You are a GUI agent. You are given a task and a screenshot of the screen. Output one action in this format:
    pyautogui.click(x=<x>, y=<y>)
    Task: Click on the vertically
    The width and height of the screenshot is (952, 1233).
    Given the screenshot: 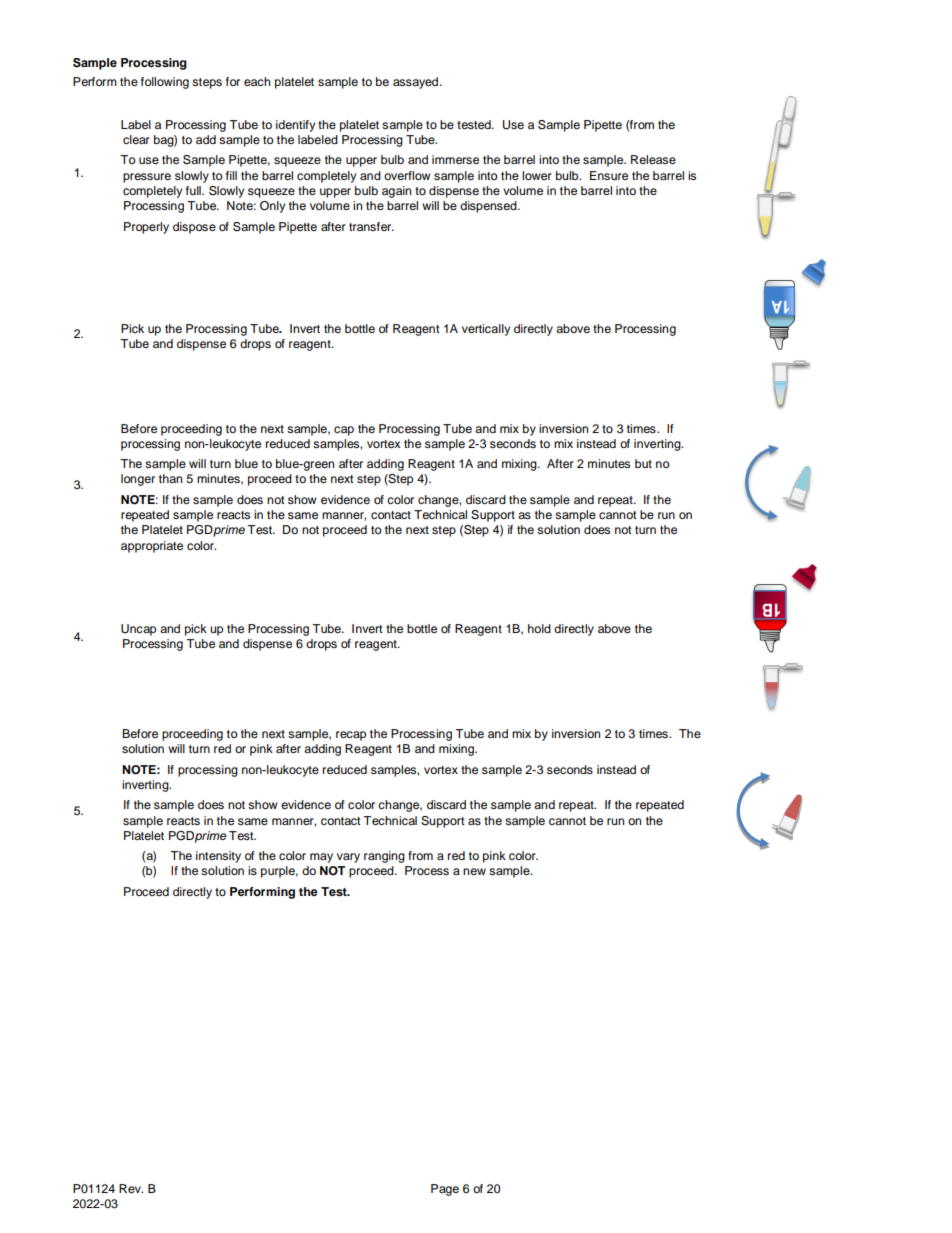 What is the action you would take?
    pyautogui.click(x=486, y=330)
